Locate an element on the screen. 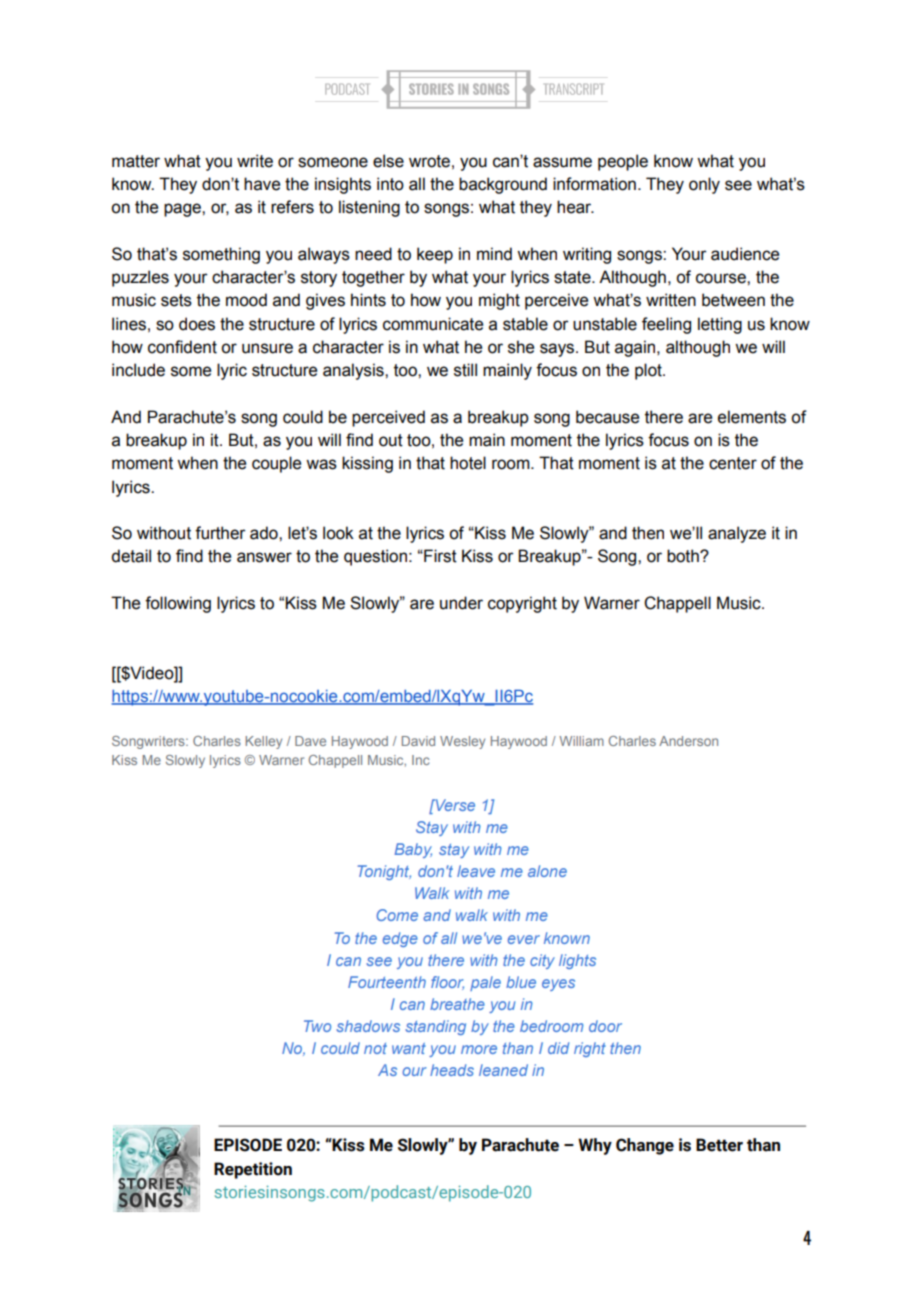 The width and height of the screenshot is (924, 1307). center is located at coordinates (733, 463).
